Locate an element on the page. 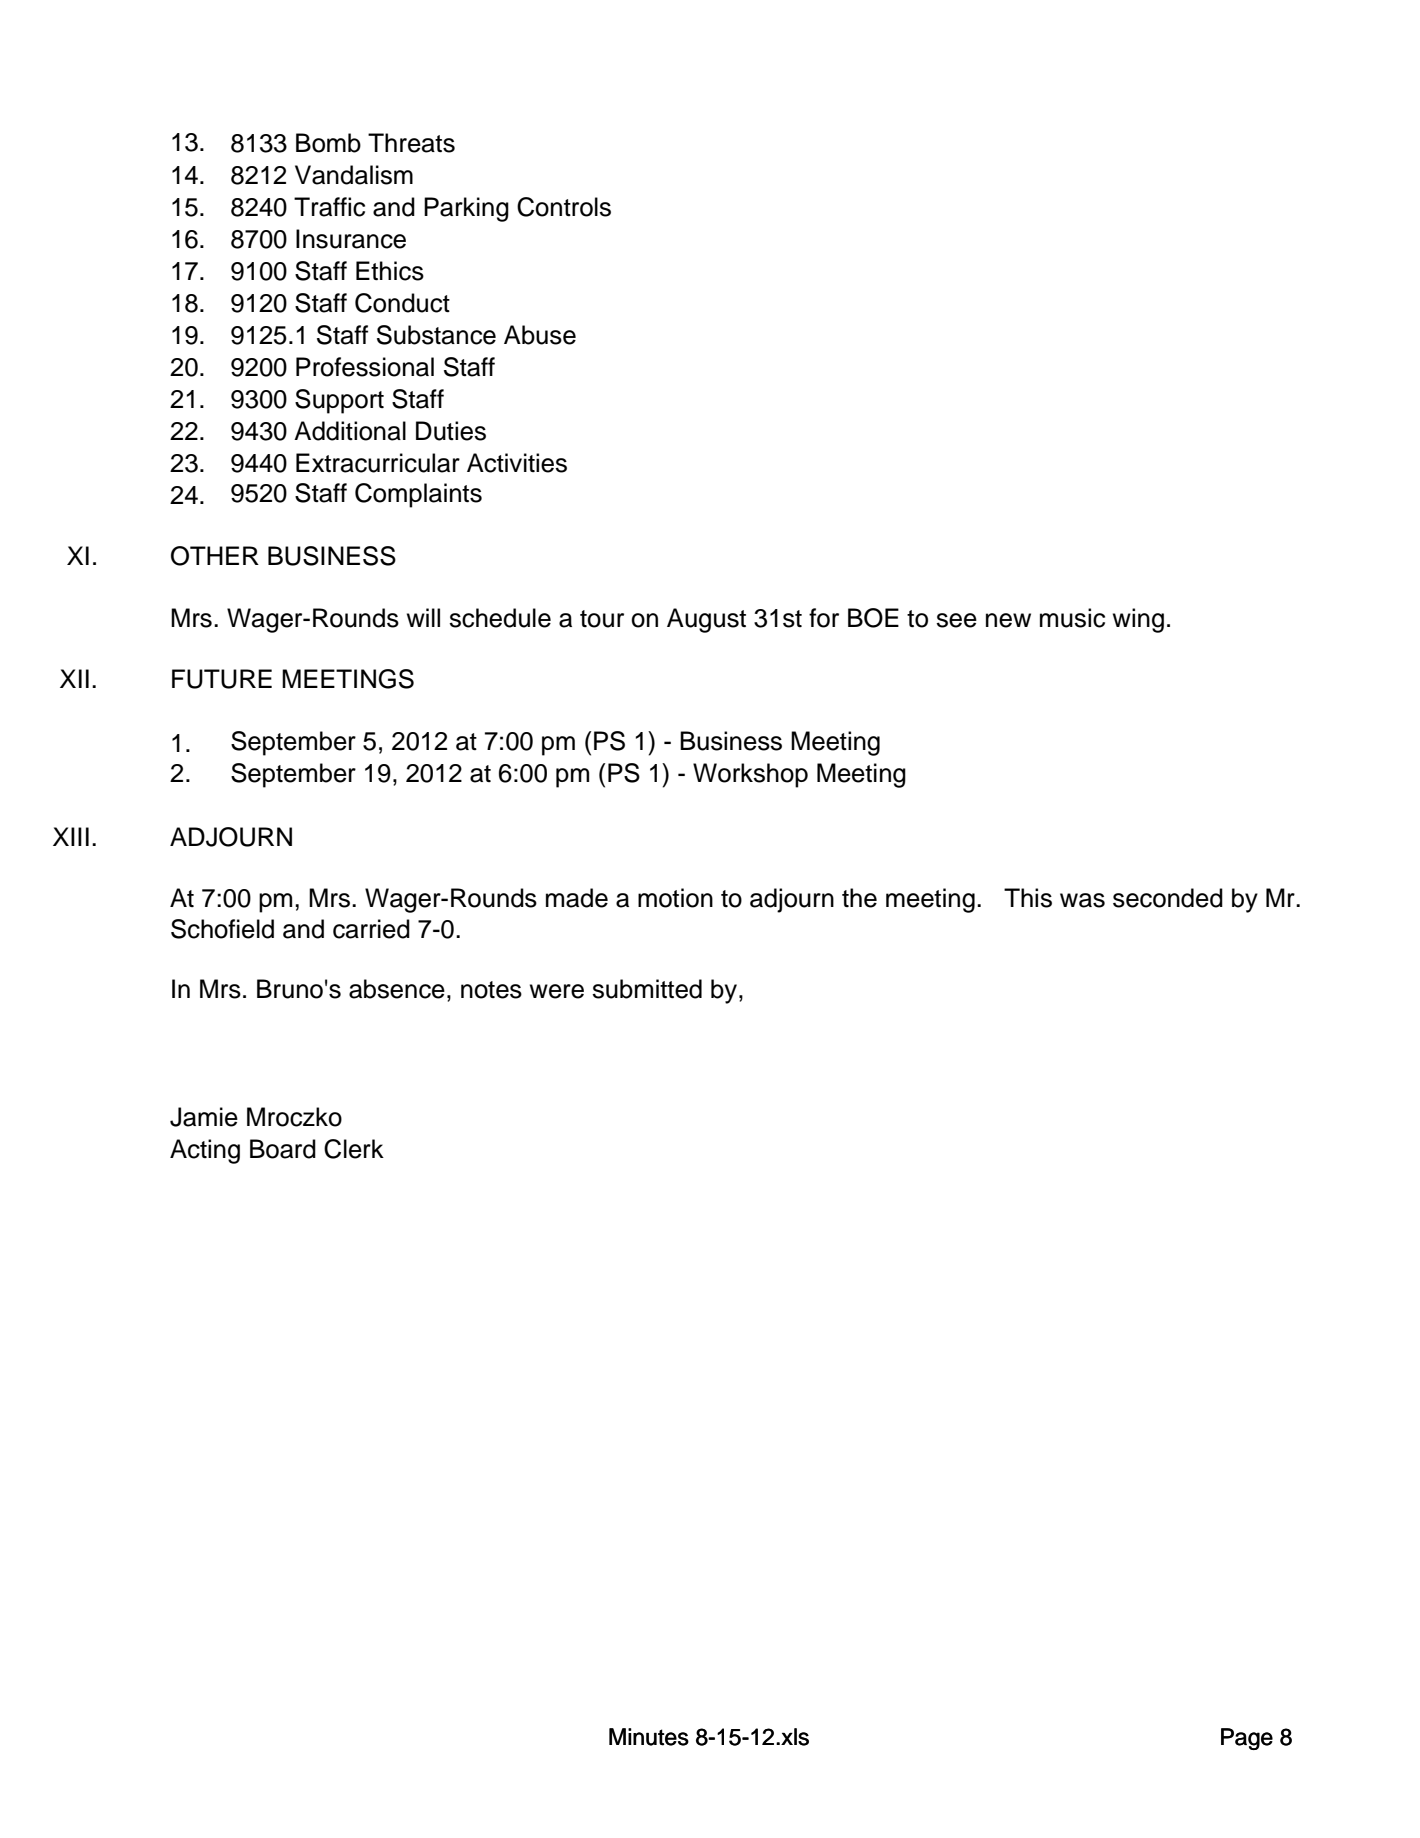 The height and width of the document is (1838, 1420). new is located at coordinates (1008, 620).
